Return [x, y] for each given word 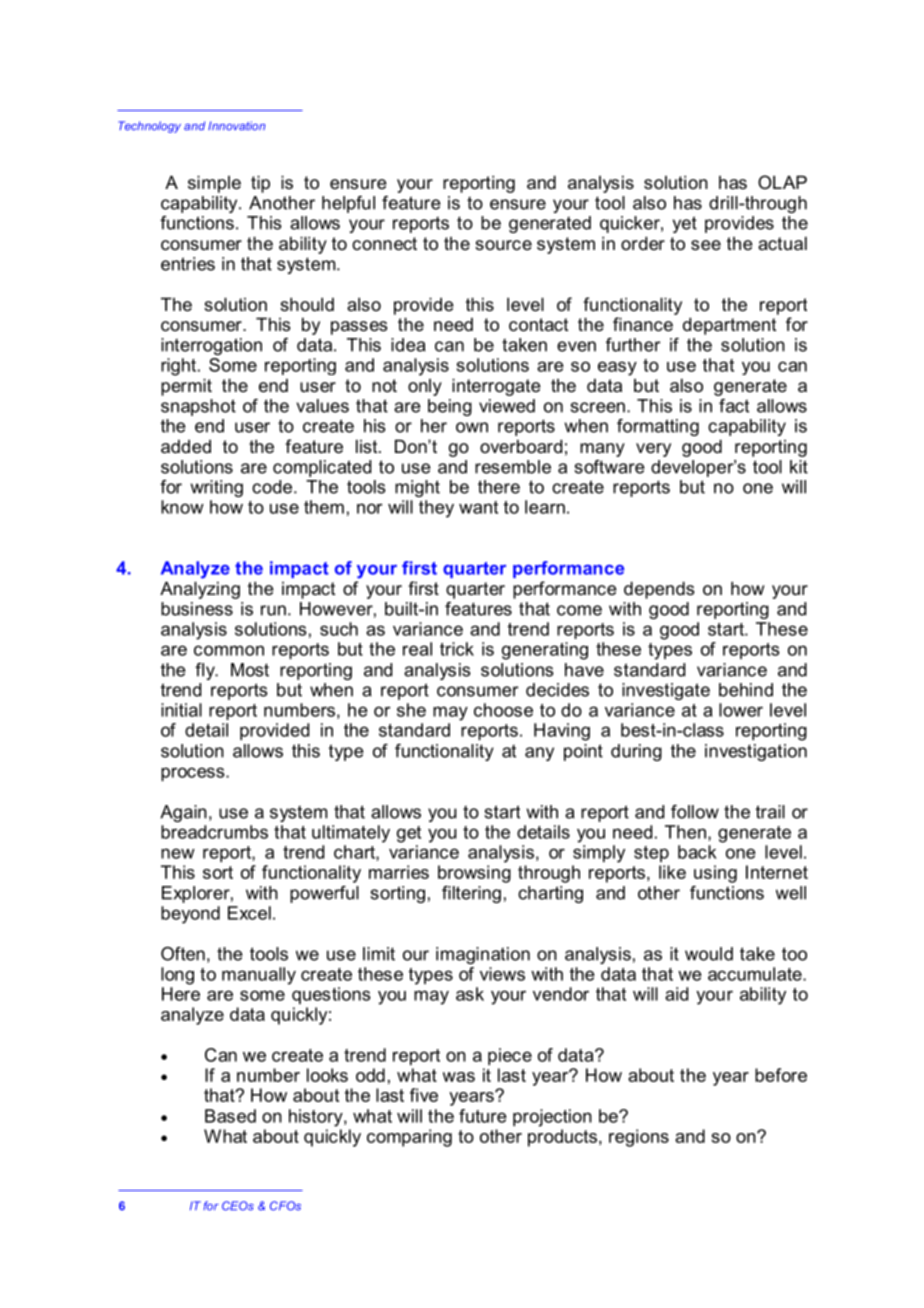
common [229, 650]
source [503, 245]
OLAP [782, 182]
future [483, 1116]
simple [214, 184]
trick [457, 649]
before [781, 1075]
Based [230, 1116]
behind [746, 690]
